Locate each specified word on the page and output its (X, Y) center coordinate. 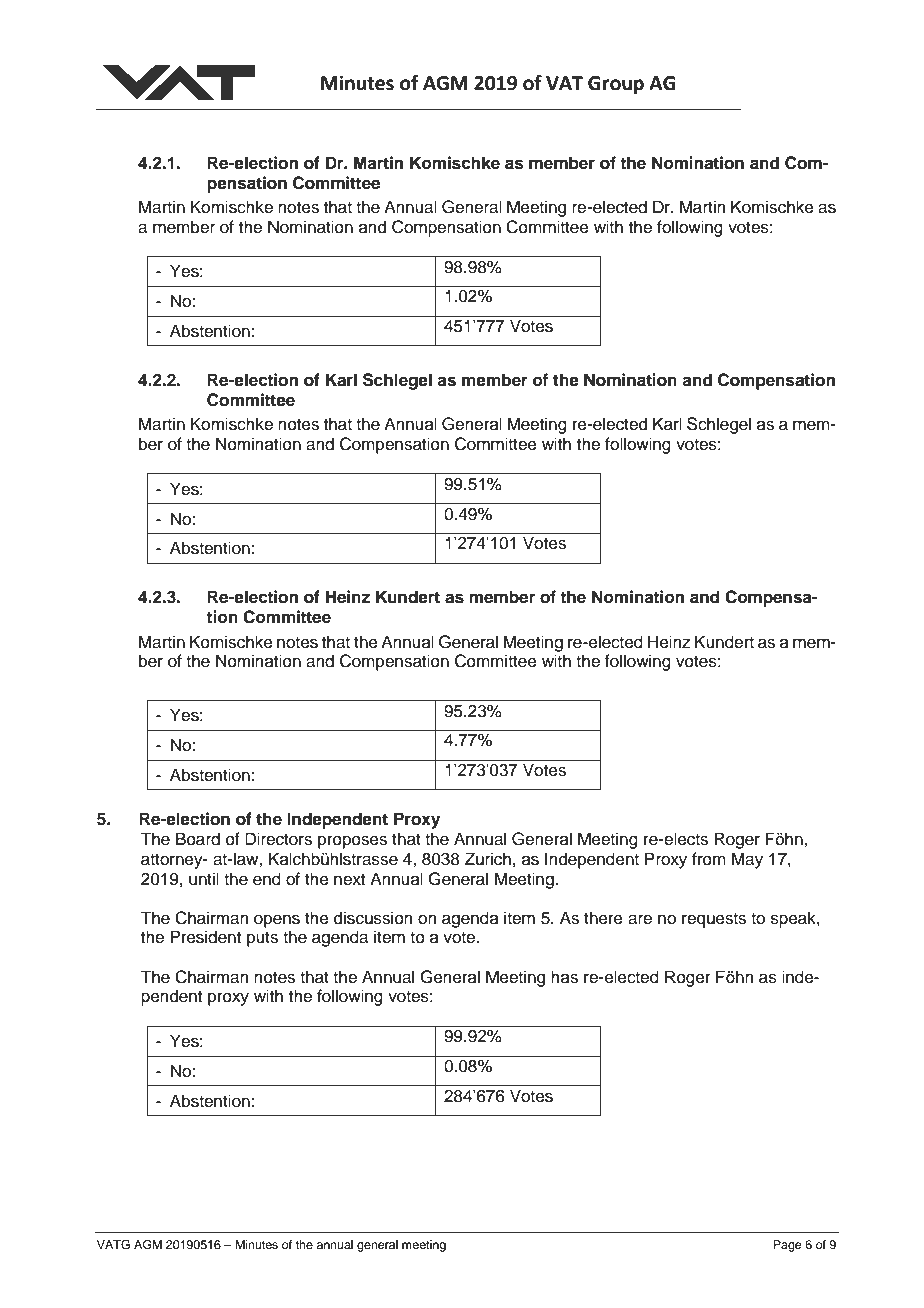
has (564, 977)
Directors (278, 839)
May (747, 860)
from (709, 859)
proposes (352, 842)
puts (262, 939)
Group (616, 85)
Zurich (488, 859)
